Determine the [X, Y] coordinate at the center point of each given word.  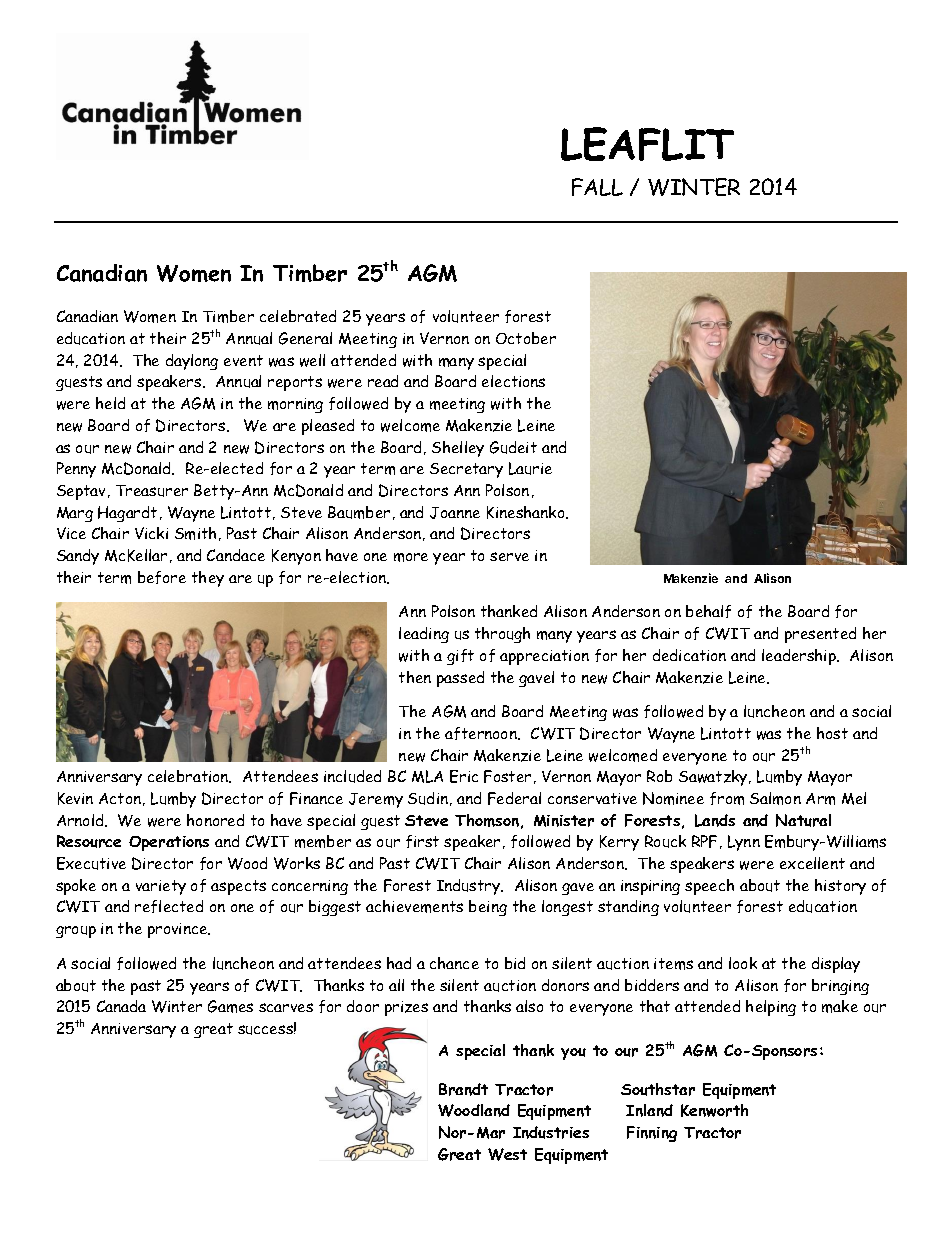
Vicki [151, 533]
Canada [121, 1006]
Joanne [455, 513]
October [526, 338]
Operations [169, 843]
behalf [708, 611]
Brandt [463, 1089]
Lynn [744, 843]
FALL [597, 187]
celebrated [298, 316]
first [422, 841]
